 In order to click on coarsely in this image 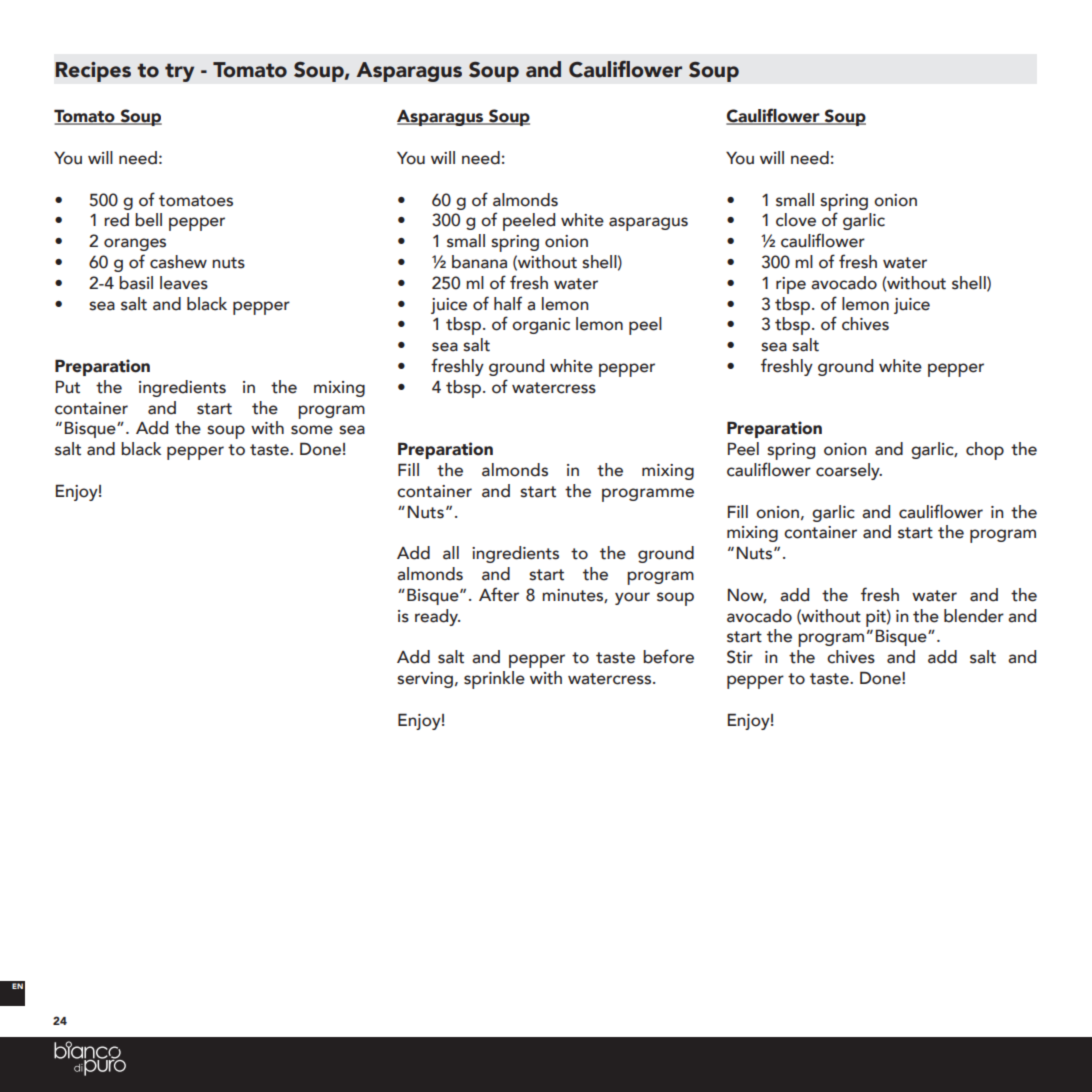, I will do `click(849, 471)`.
